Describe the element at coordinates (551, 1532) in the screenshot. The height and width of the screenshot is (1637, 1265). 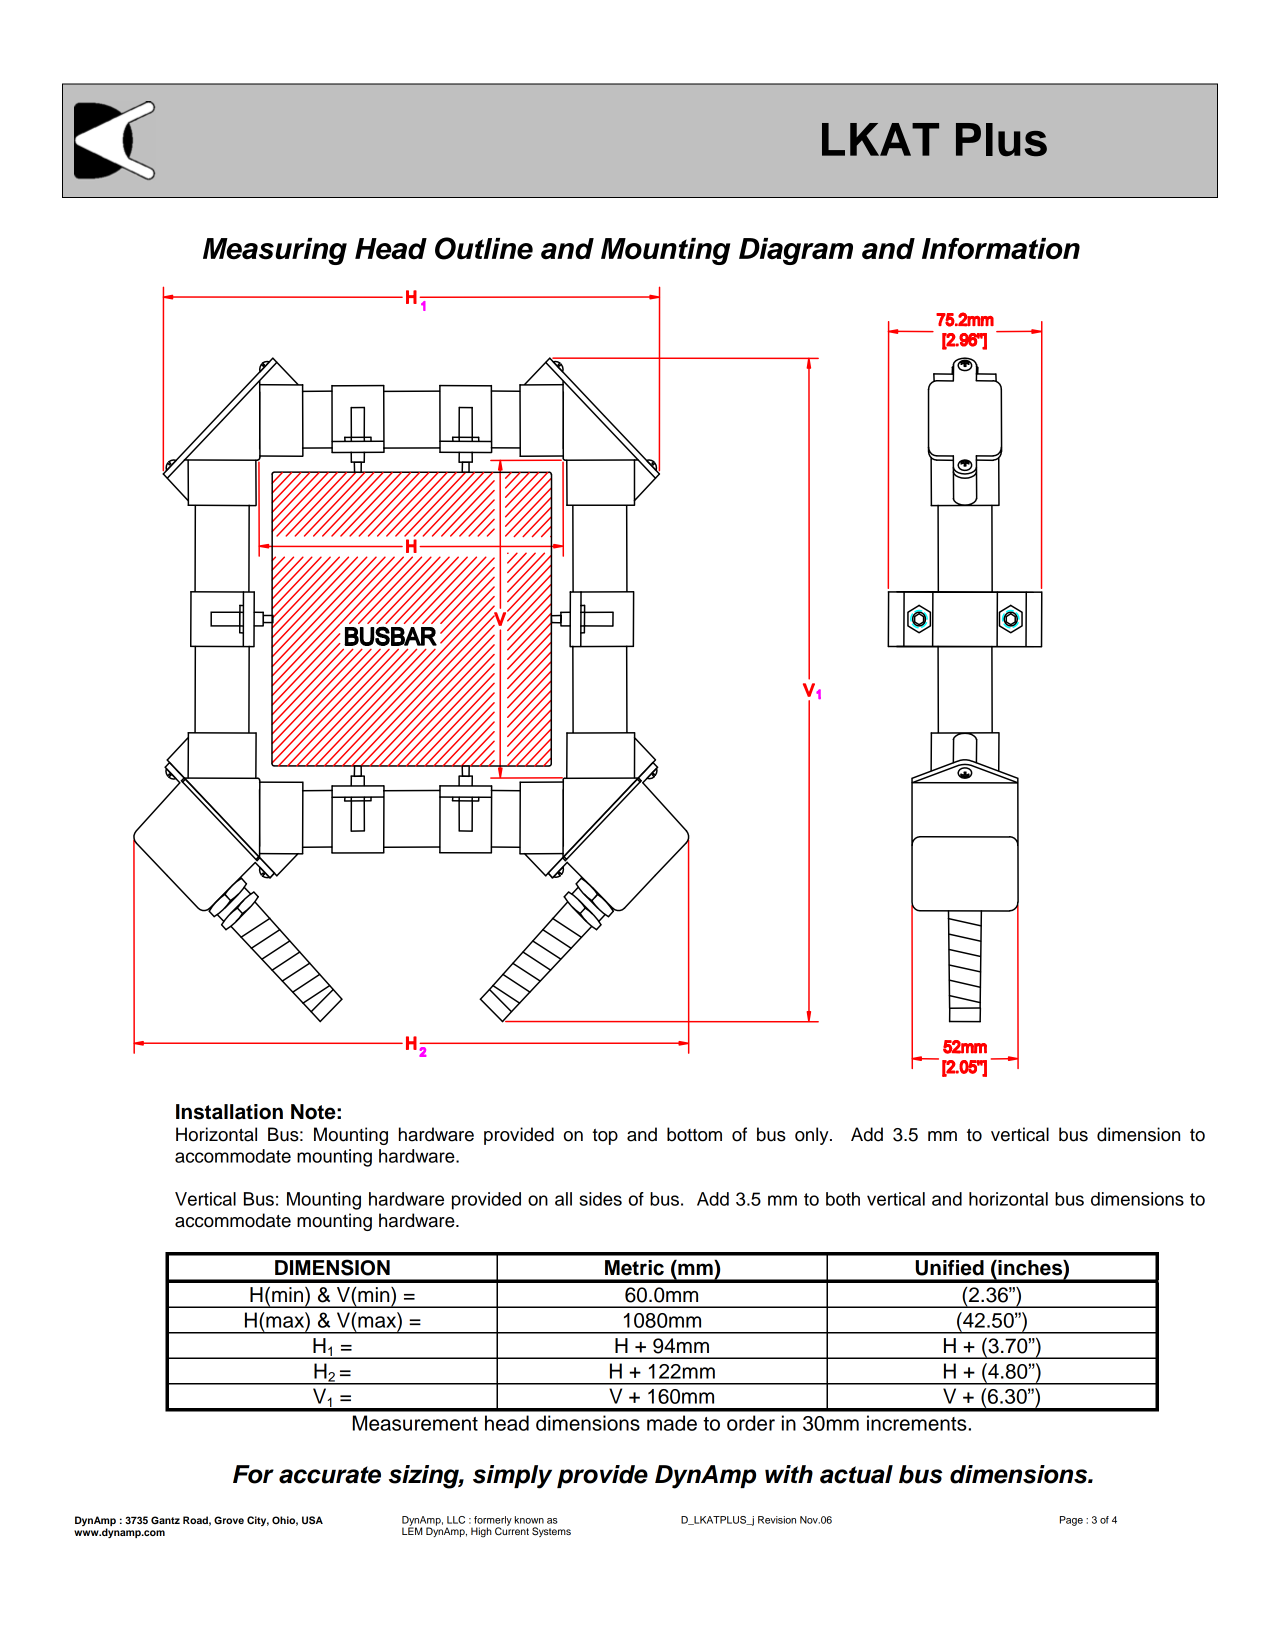
I see `Systems` at that location.
